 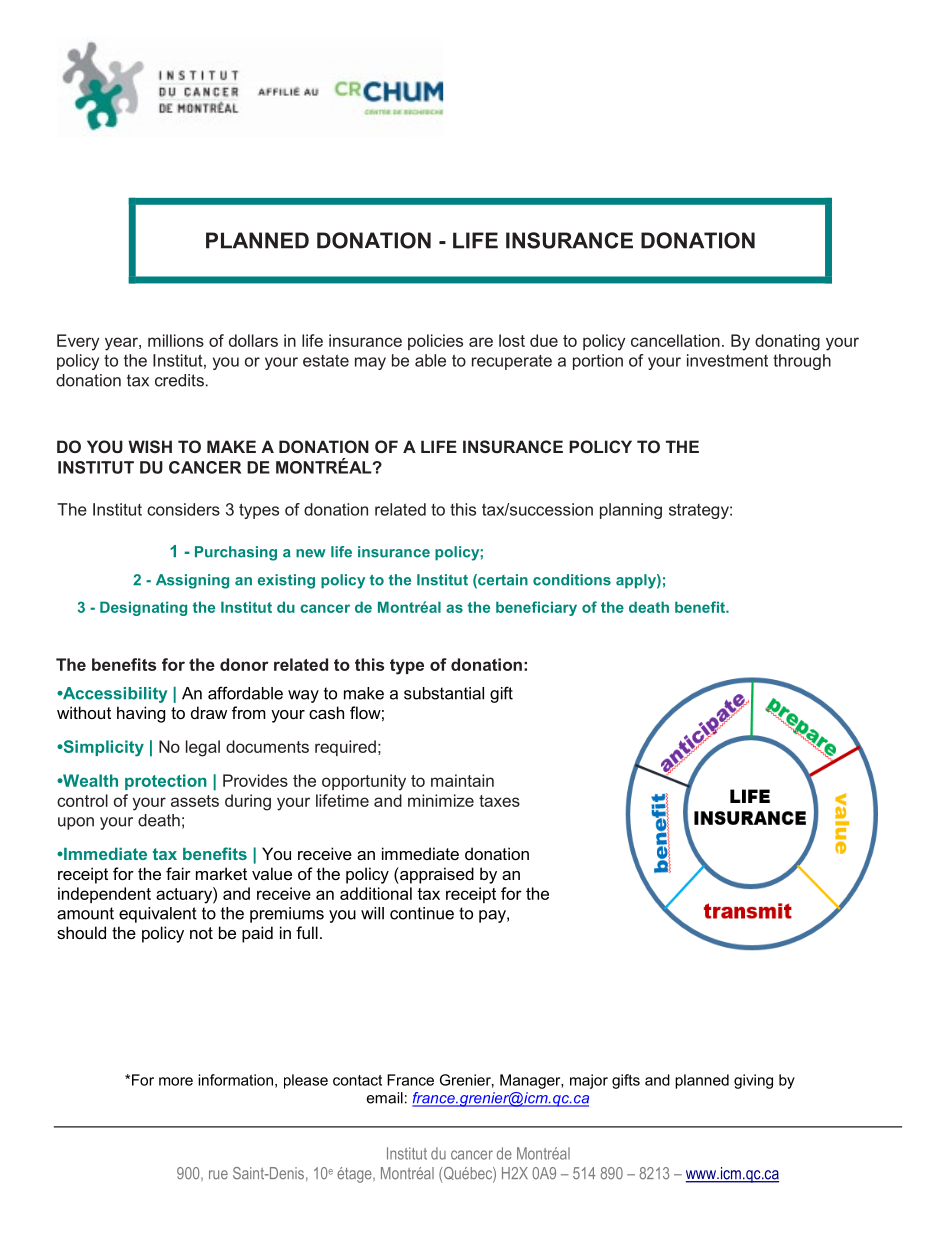 I want to click on planning, so click(x=631, y=511).
